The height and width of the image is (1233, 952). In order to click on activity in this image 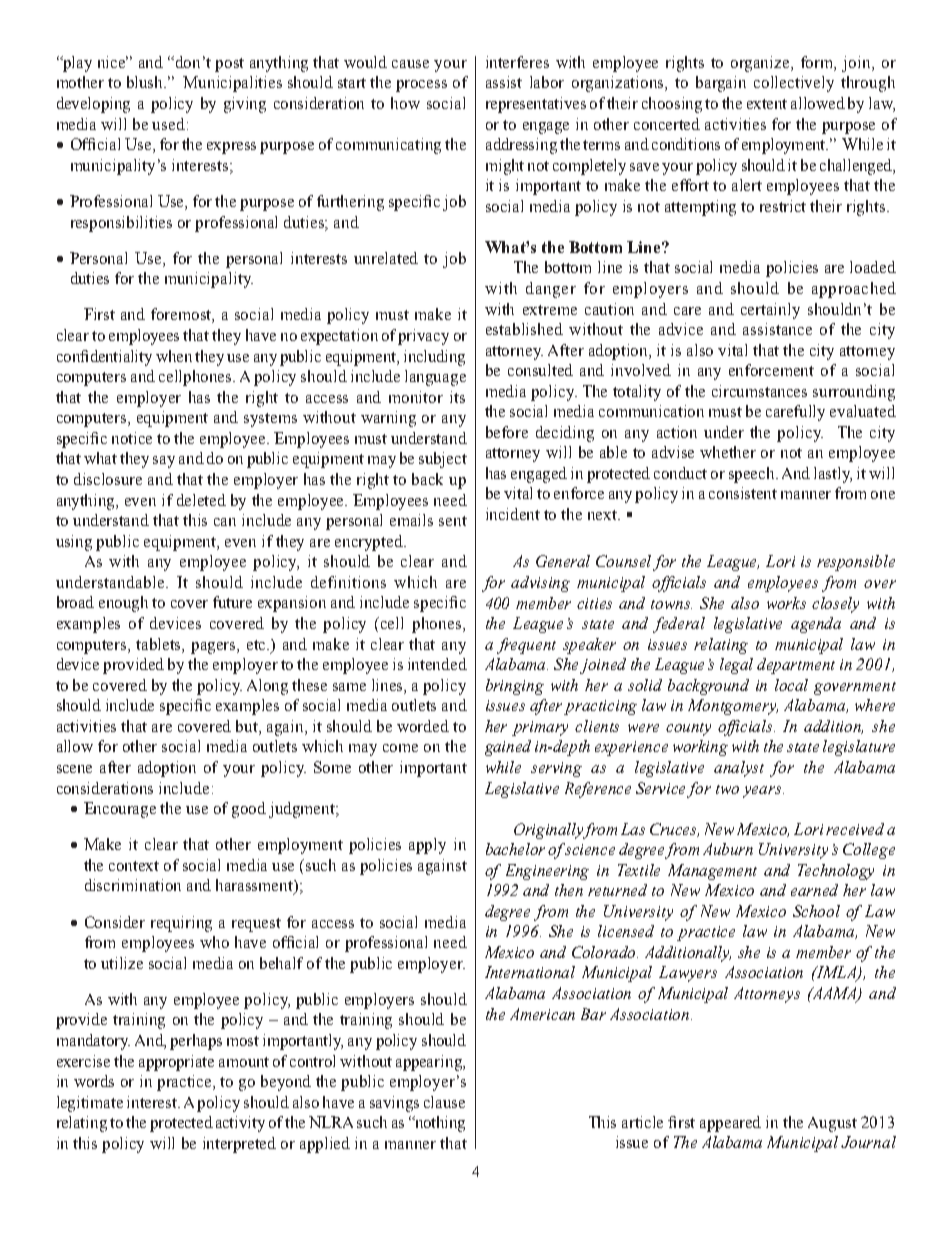, I will do `click(240, 1124)`.
